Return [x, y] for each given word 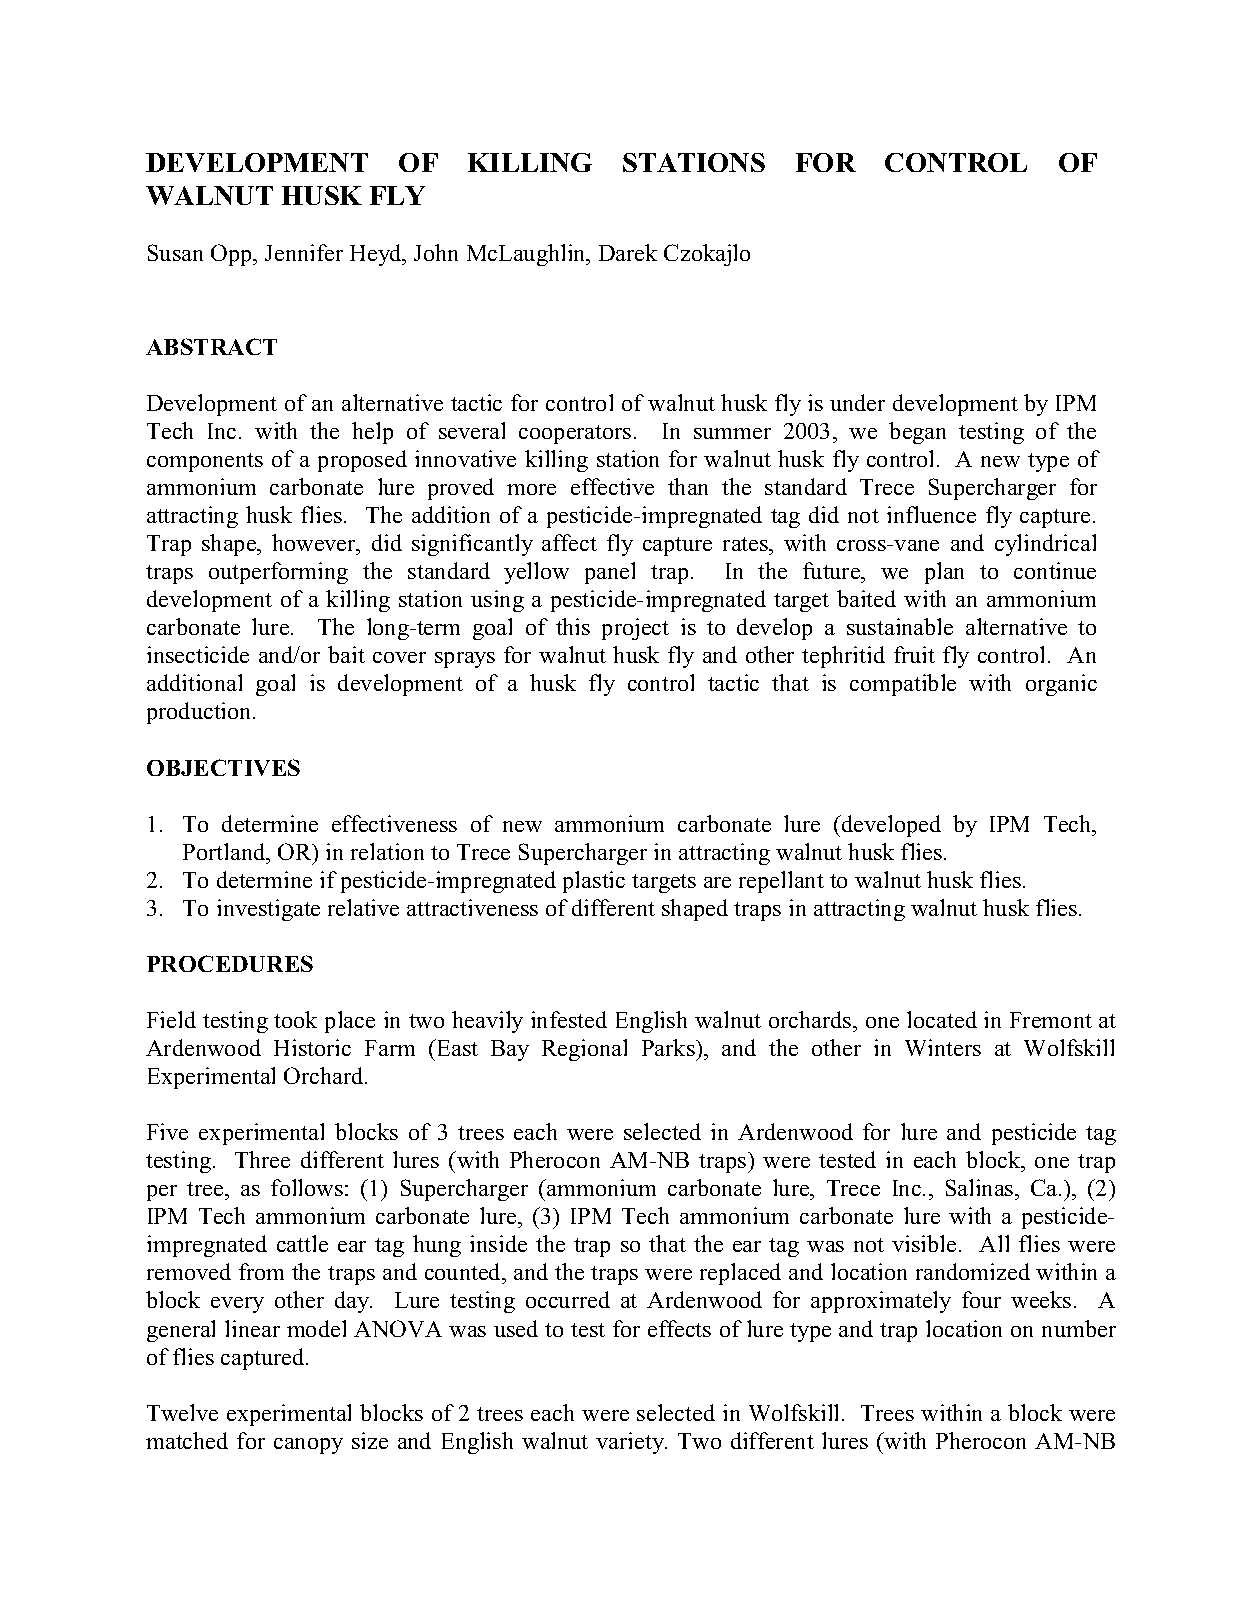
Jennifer [304, 252]
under [857, 402]
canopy [308, 1446]
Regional [584, 1050]
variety [631, 1443]
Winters [943, 1047]
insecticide [198, 654]
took [295, 1019]
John [436, 252]
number [1079, 1328]
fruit [914, 654]
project [635, 629]
